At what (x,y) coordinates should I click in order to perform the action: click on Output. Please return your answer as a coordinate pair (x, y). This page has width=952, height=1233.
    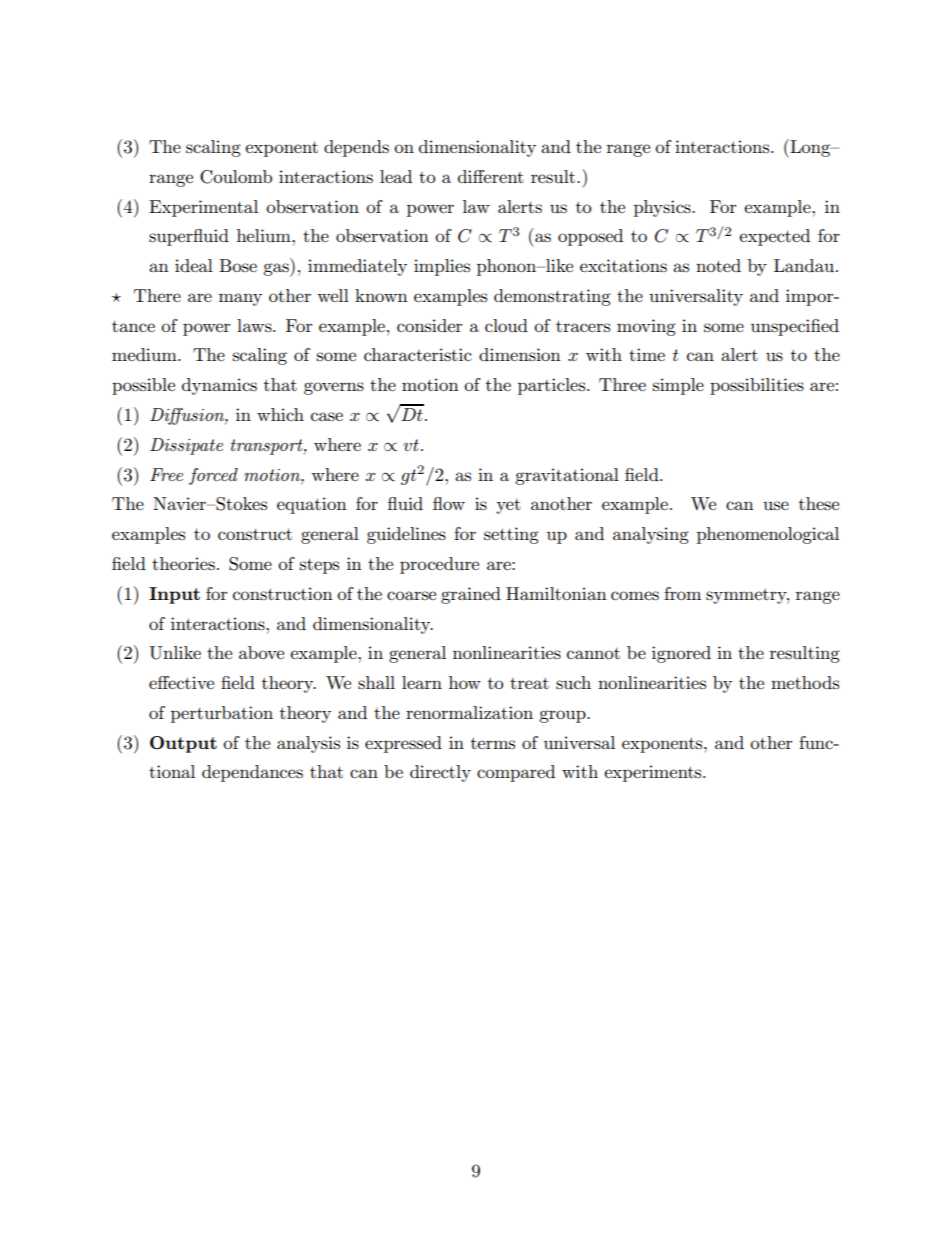
    Looking at the image, I should click on (183, 744).
